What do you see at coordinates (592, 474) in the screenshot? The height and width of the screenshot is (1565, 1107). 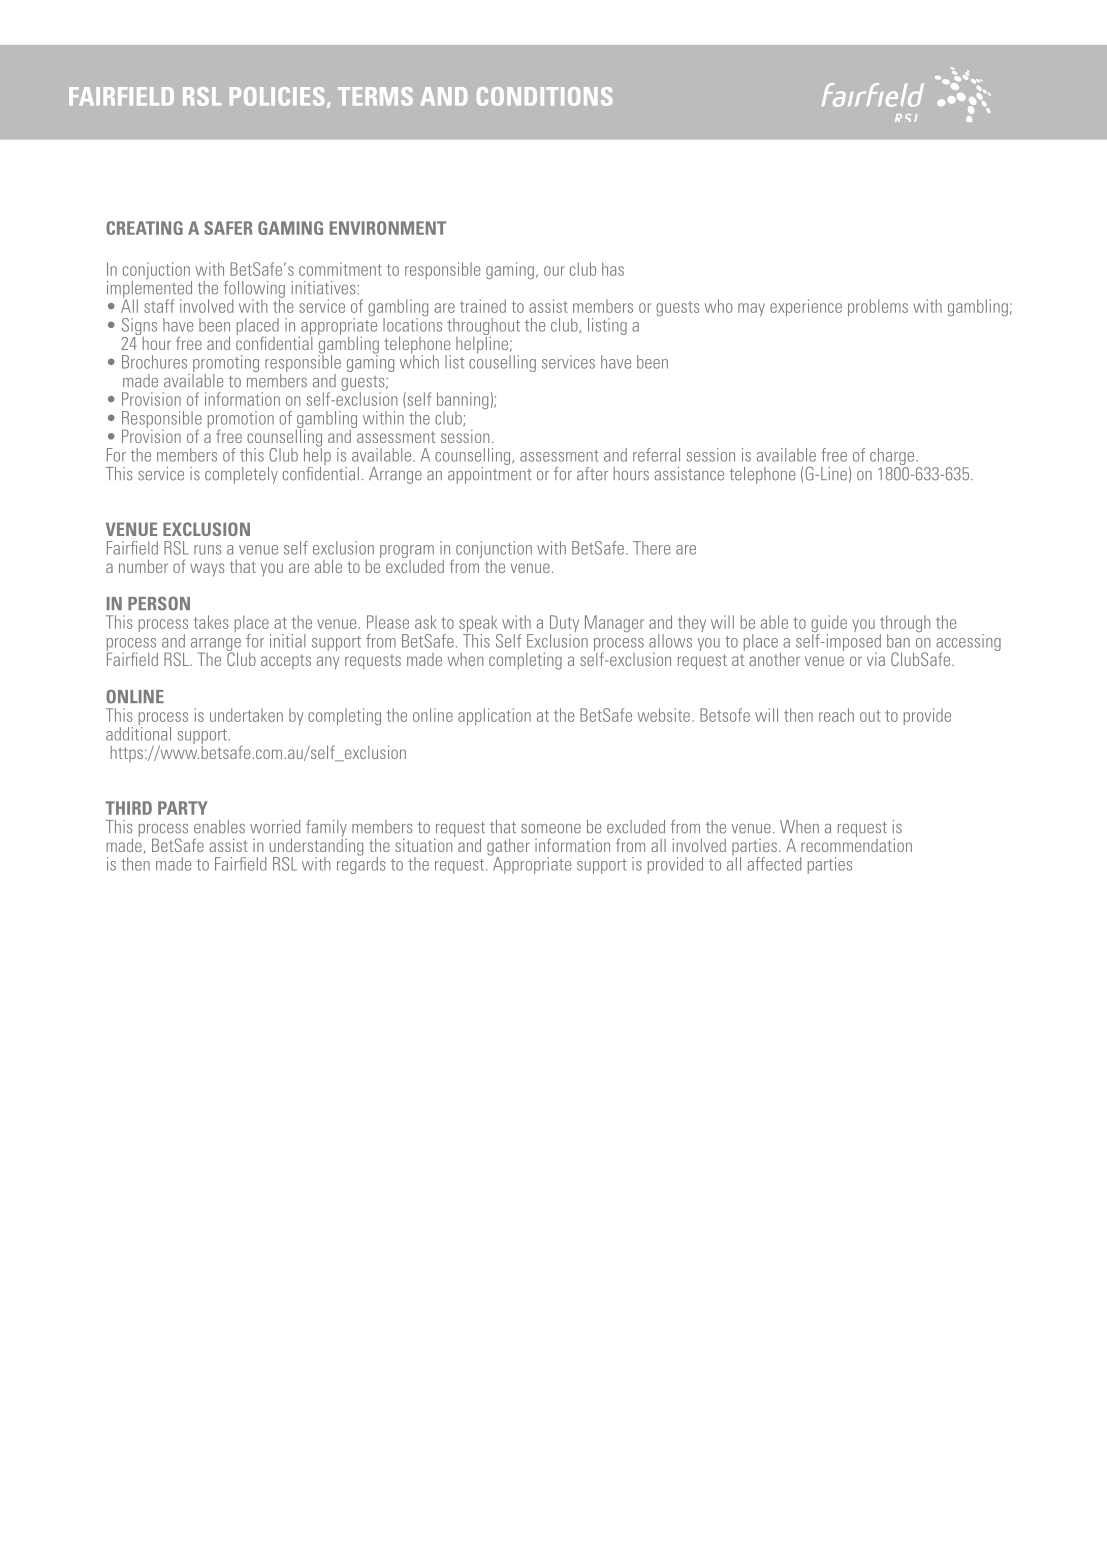 I see `after` at bounding box center [592, 474].
